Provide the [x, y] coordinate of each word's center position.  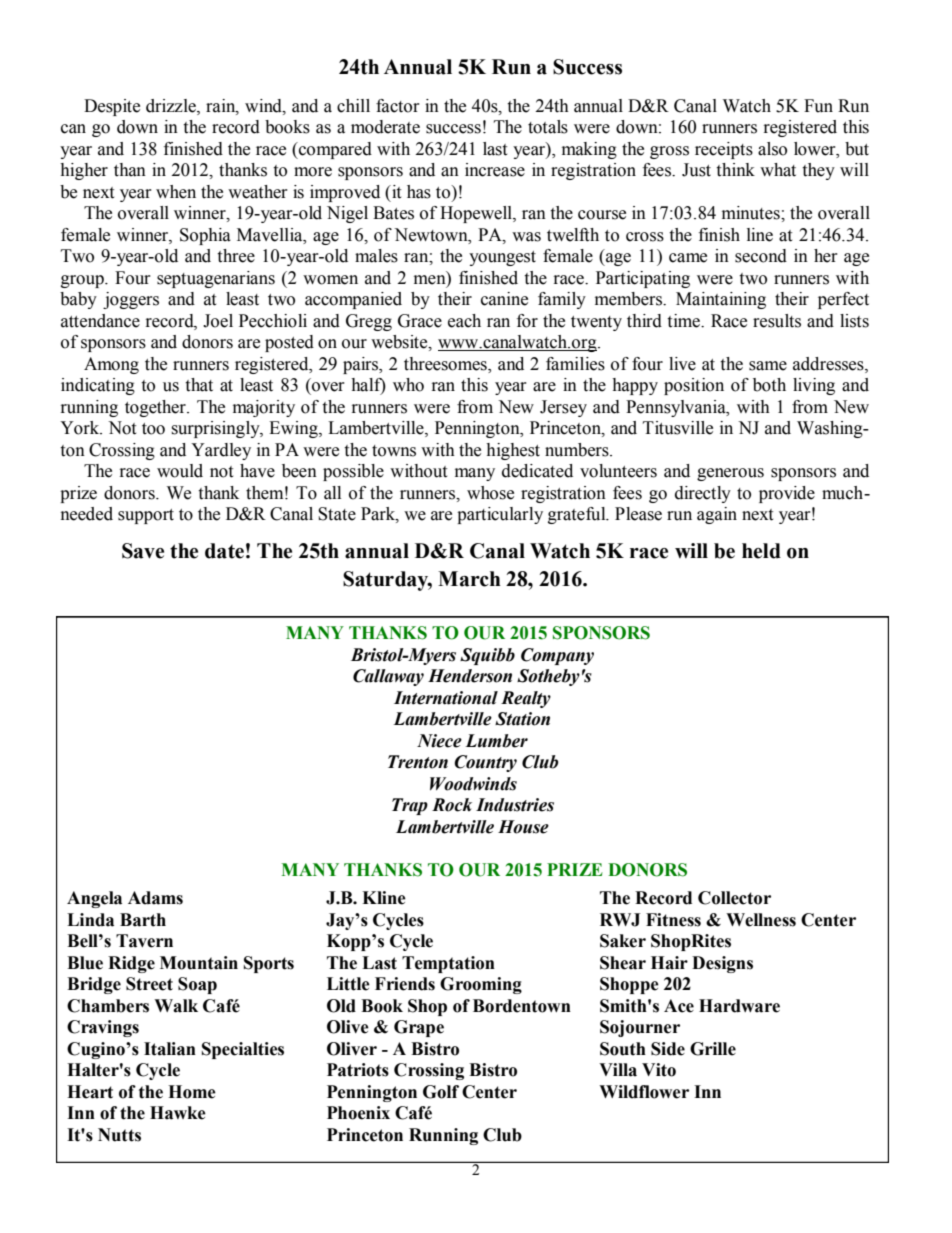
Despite [112, 107]
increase [495, 170]
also [772, 149]
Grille [713, 1049]
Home [192, 1092]
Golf [441, 1092]
